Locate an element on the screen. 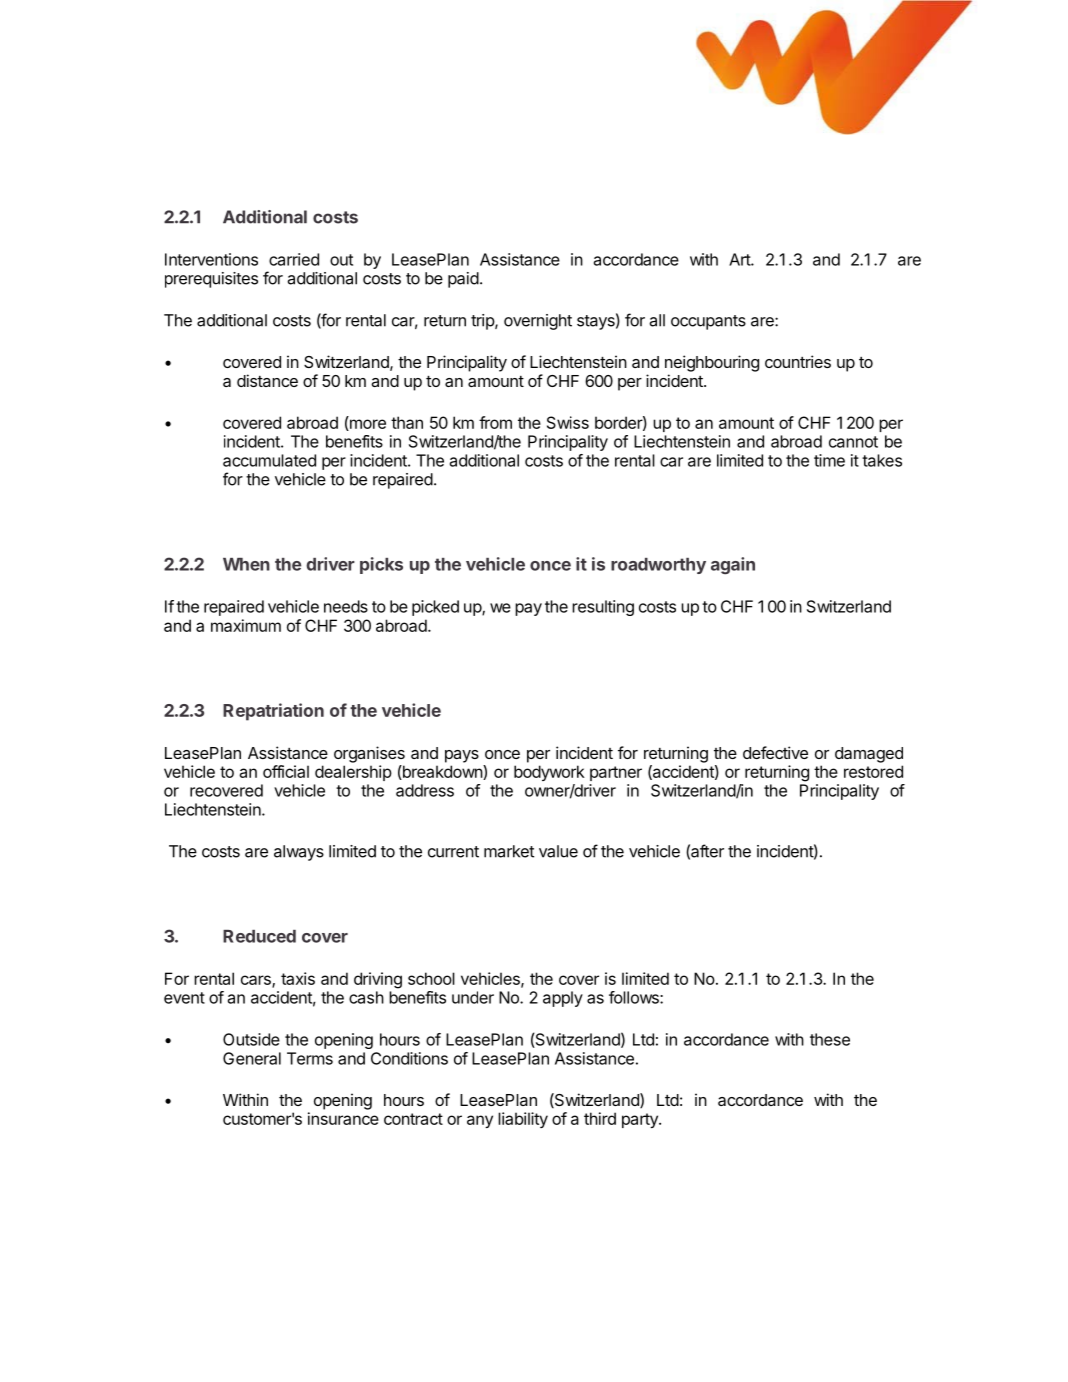 Image resolution: width=1068 pixels, height=1382 pixels. General is located at coordinates (252, 1058).
